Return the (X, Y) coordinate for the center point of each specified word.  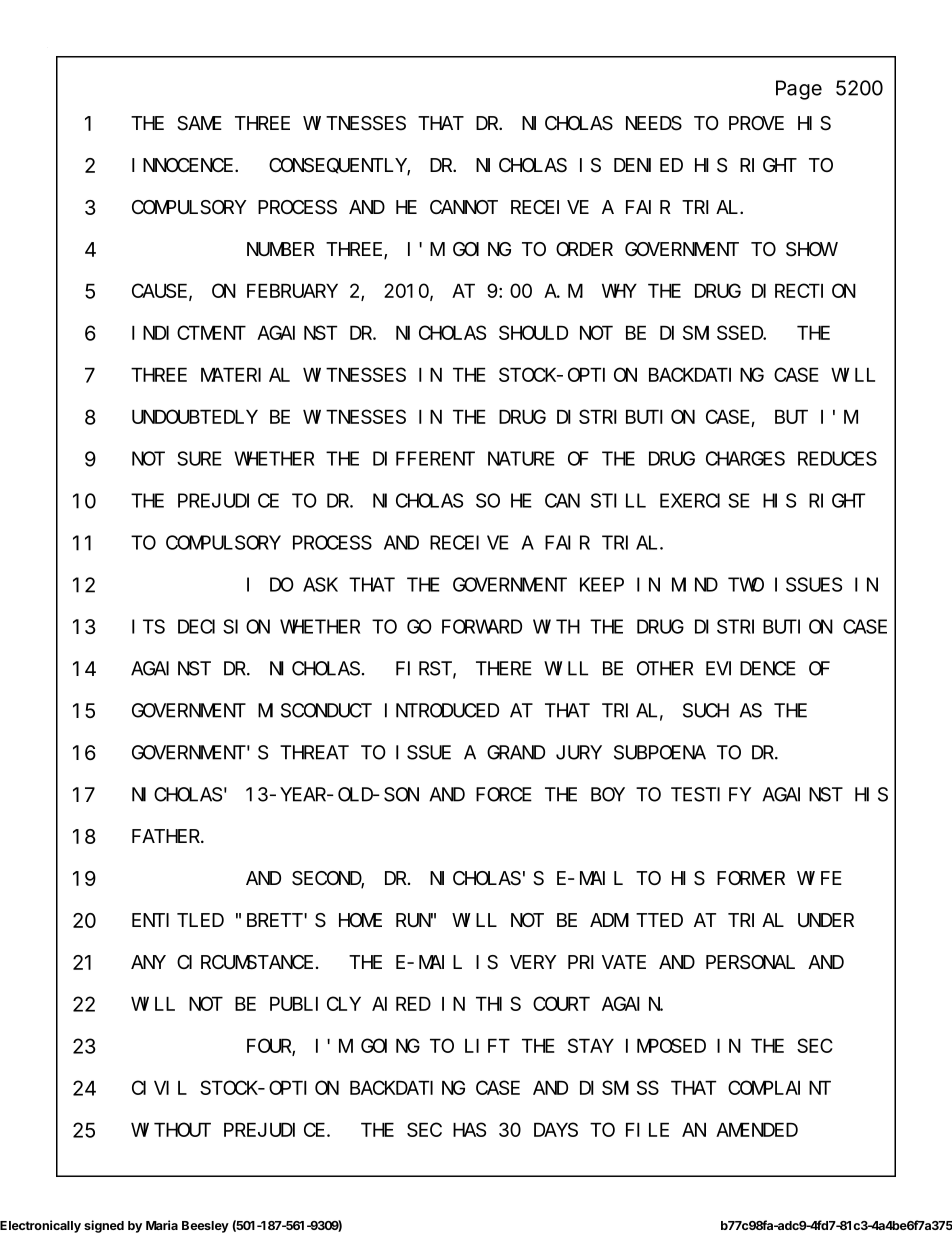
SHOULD (533, 333)
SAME (199, 124)
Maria (162, 1225)
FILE (647, 1130)
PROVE (756, 123)
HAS (469, 1130)
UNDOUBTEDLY (195, 417)
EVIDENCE (751, 669)
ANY (148, 962)
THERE (504, 669)
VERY (533, 962)
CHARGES (745, 459)
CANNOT (464, 207)
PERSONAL (750, 962)
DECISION (224, 627)
